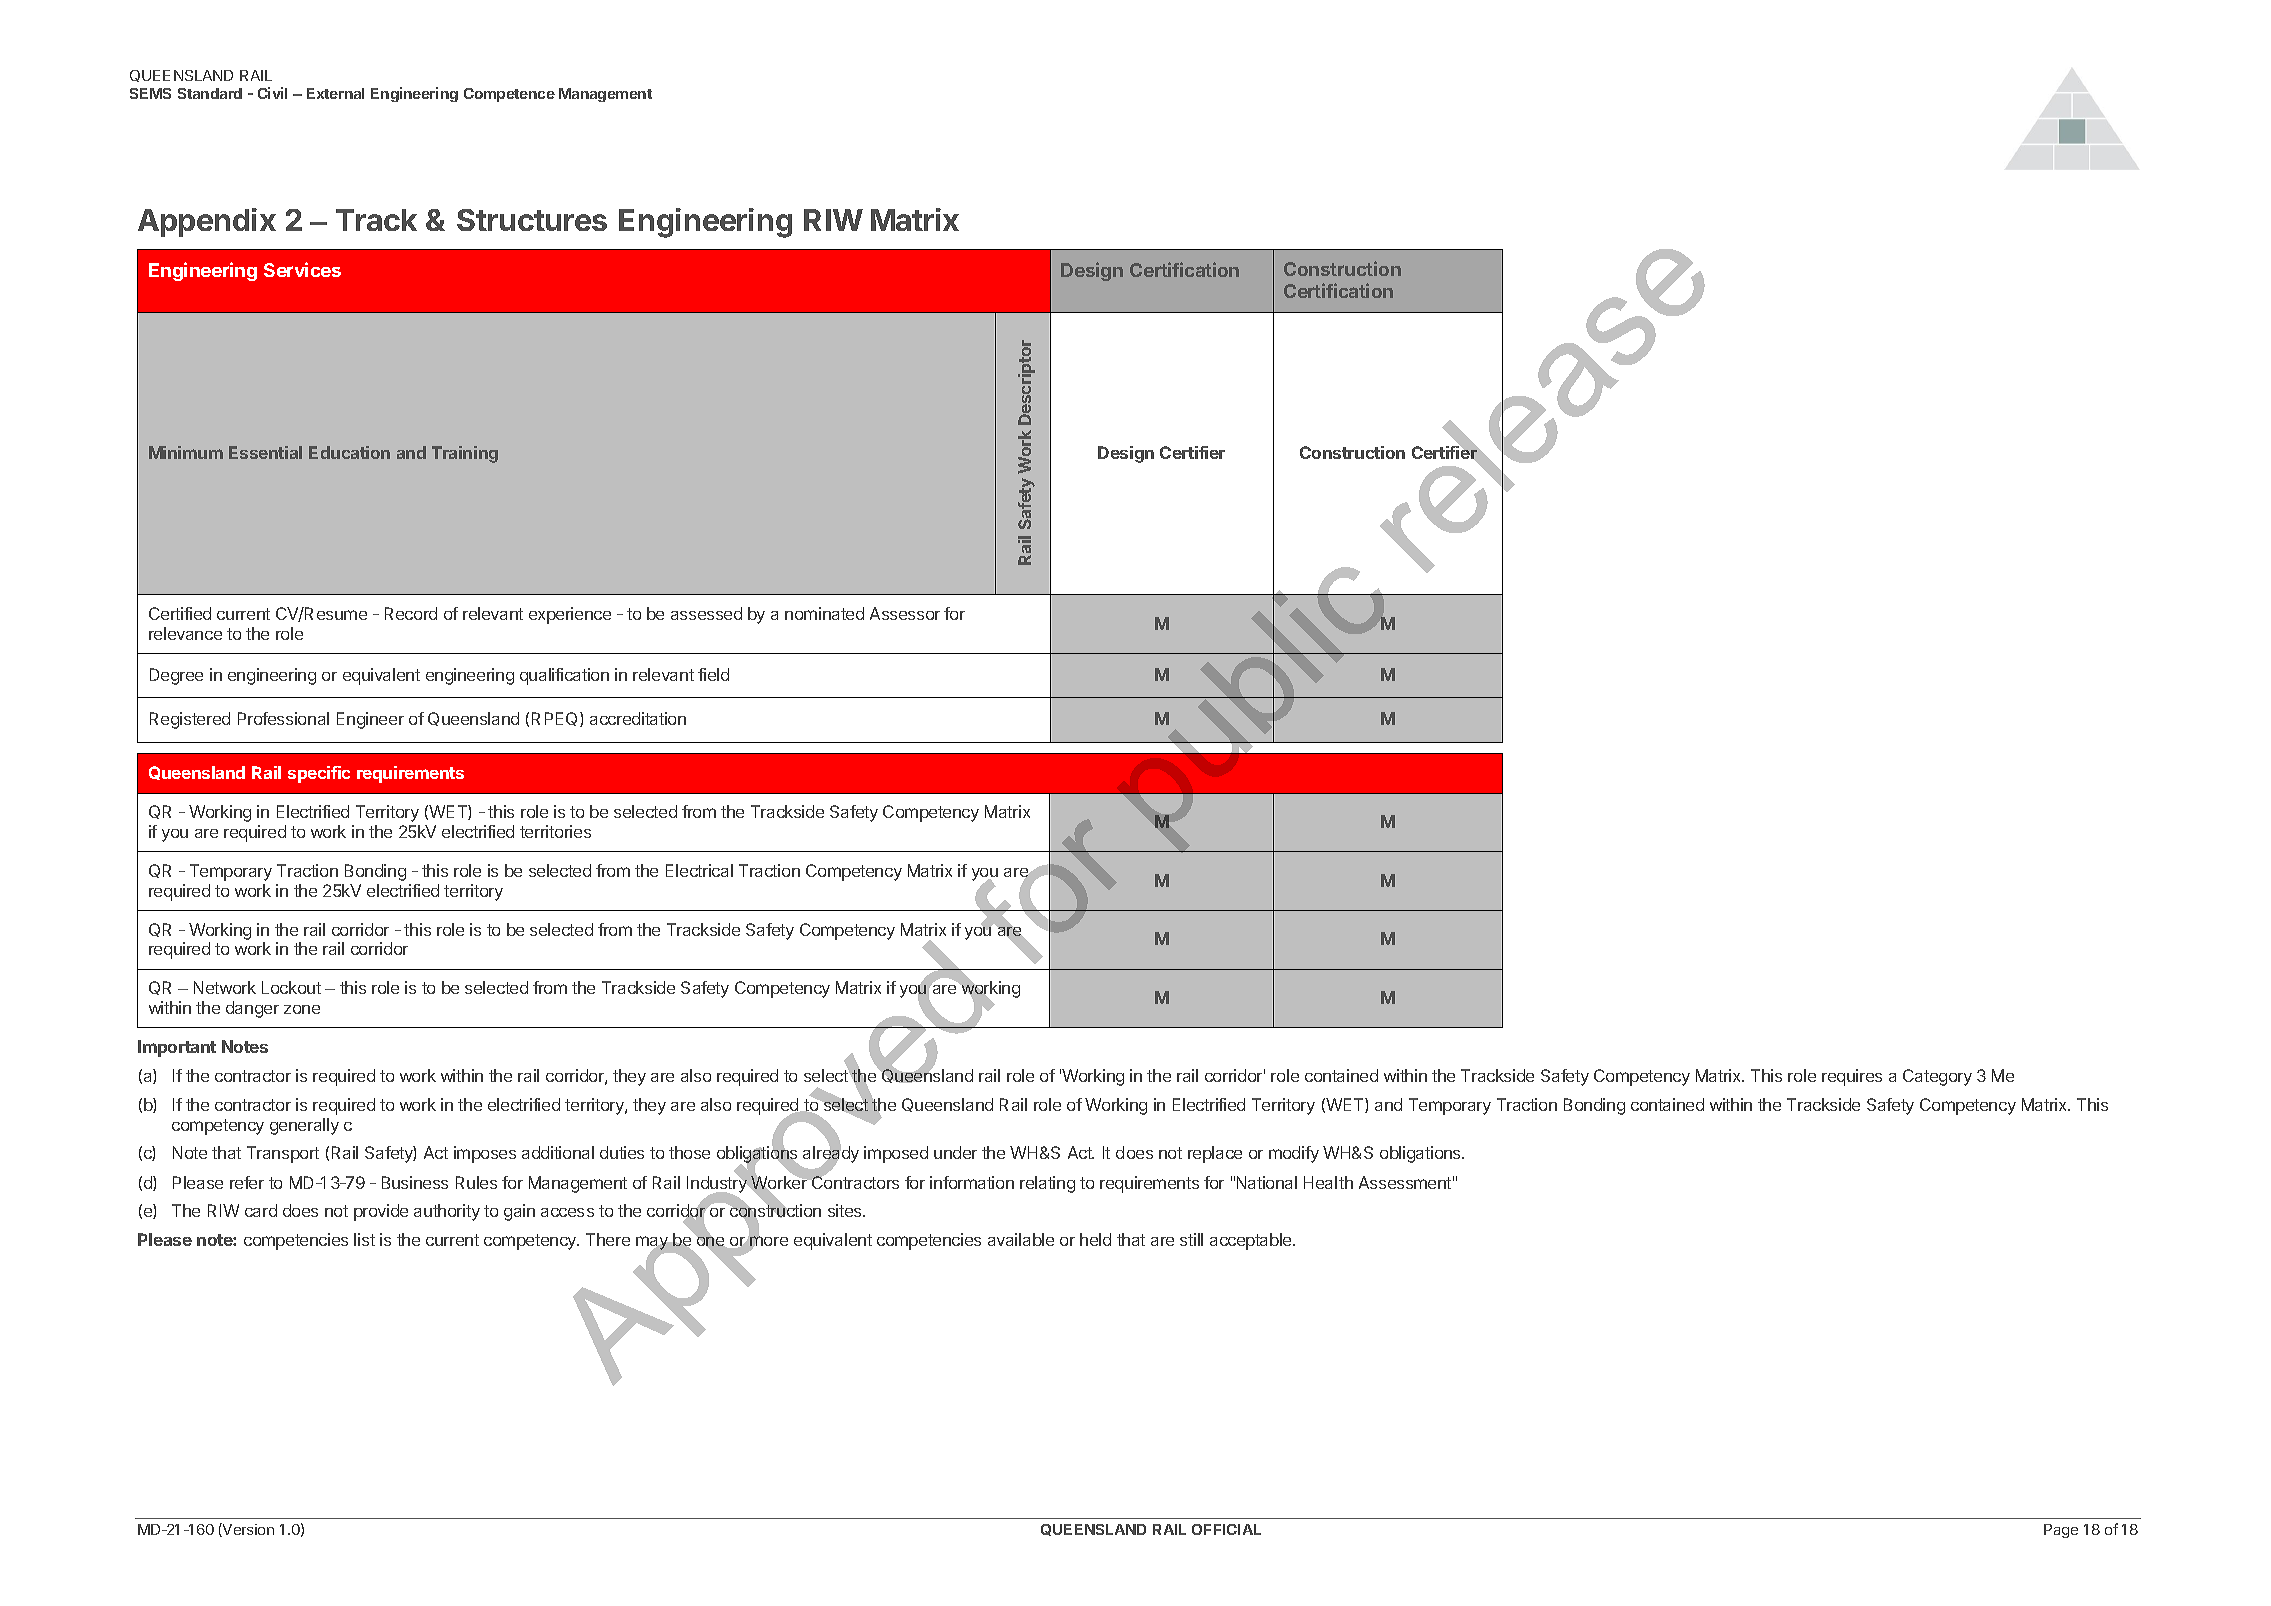  I want to click on Page, so click(2061, 1531).
